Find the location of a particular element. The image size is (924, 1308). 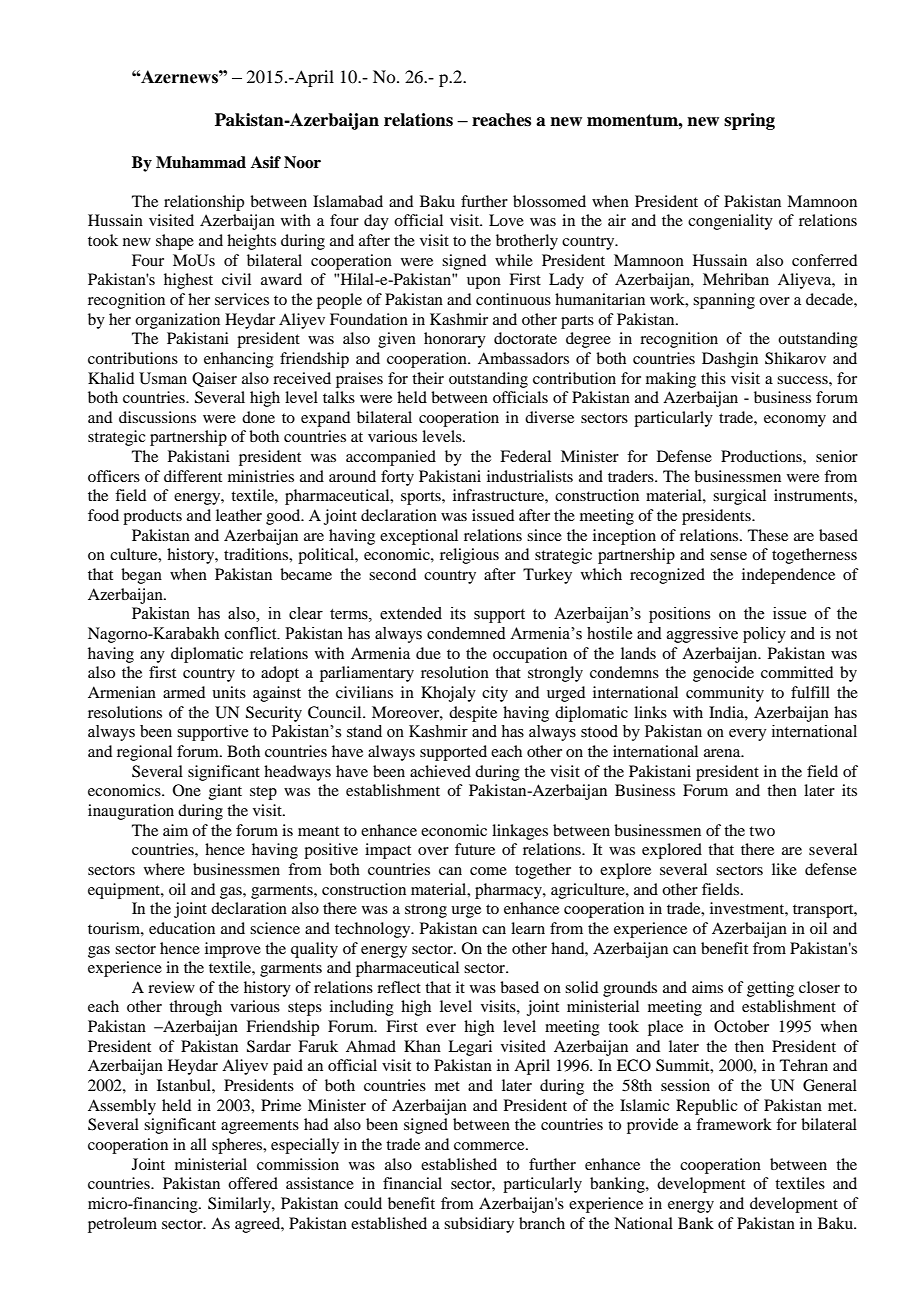

Love is located at coordinates (506, 220).
